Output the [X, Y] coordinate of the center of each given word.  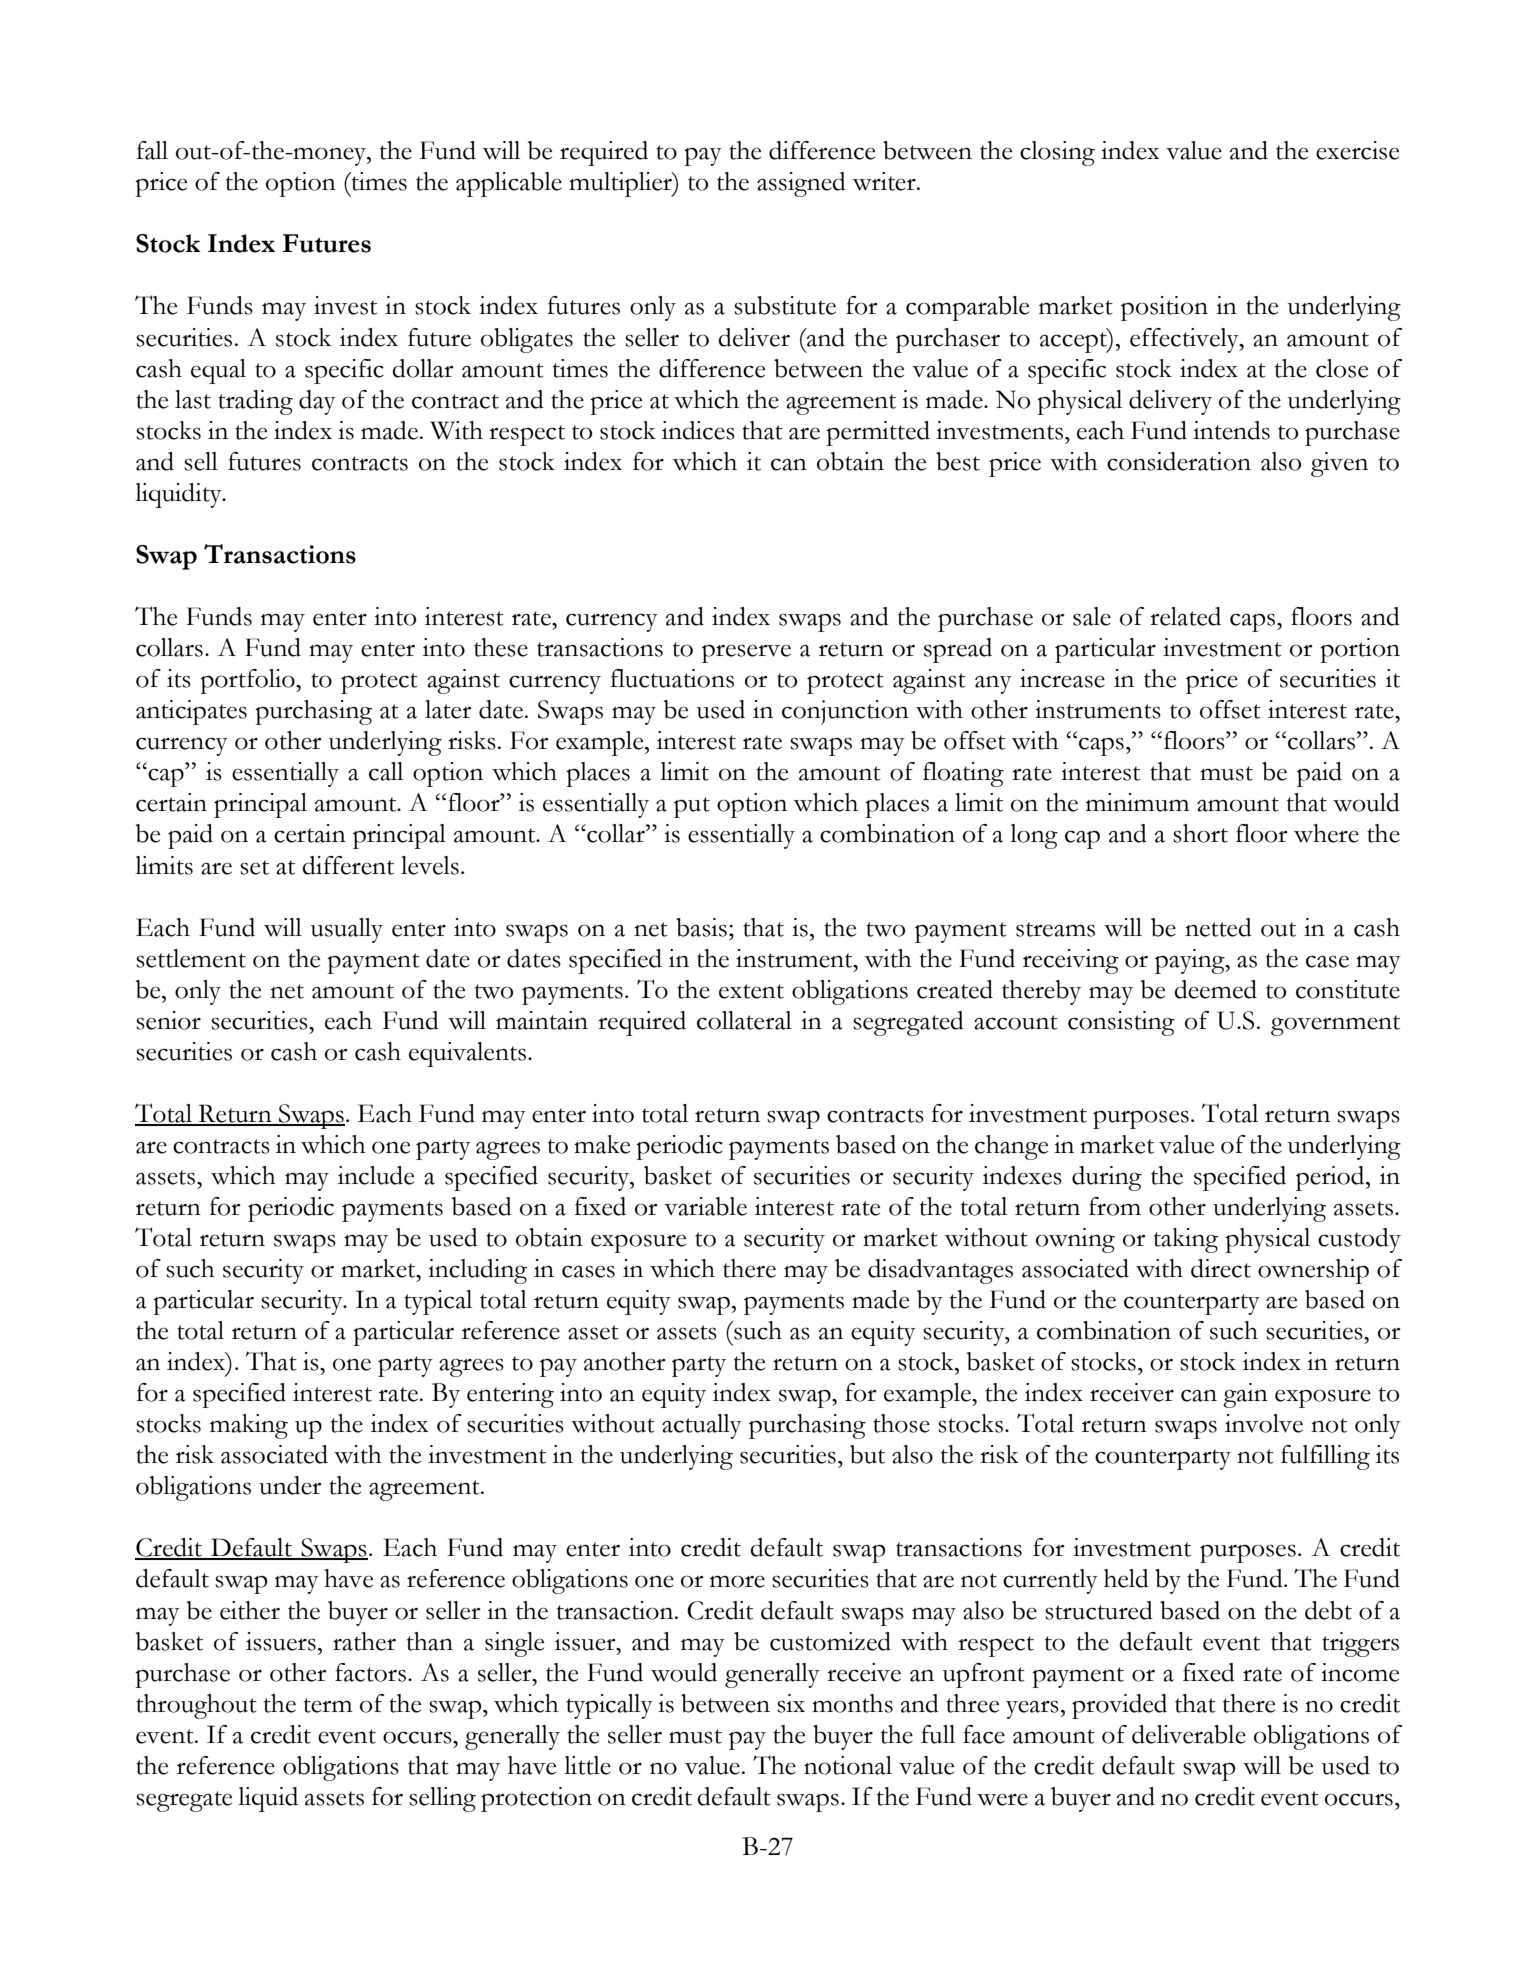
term [328, 1705]
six [791, 1703]
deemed [1215, 989]
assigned [801, 184]
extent [751, 991]
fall [152, 150]
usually [347, 930]
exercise [1357, 150]
